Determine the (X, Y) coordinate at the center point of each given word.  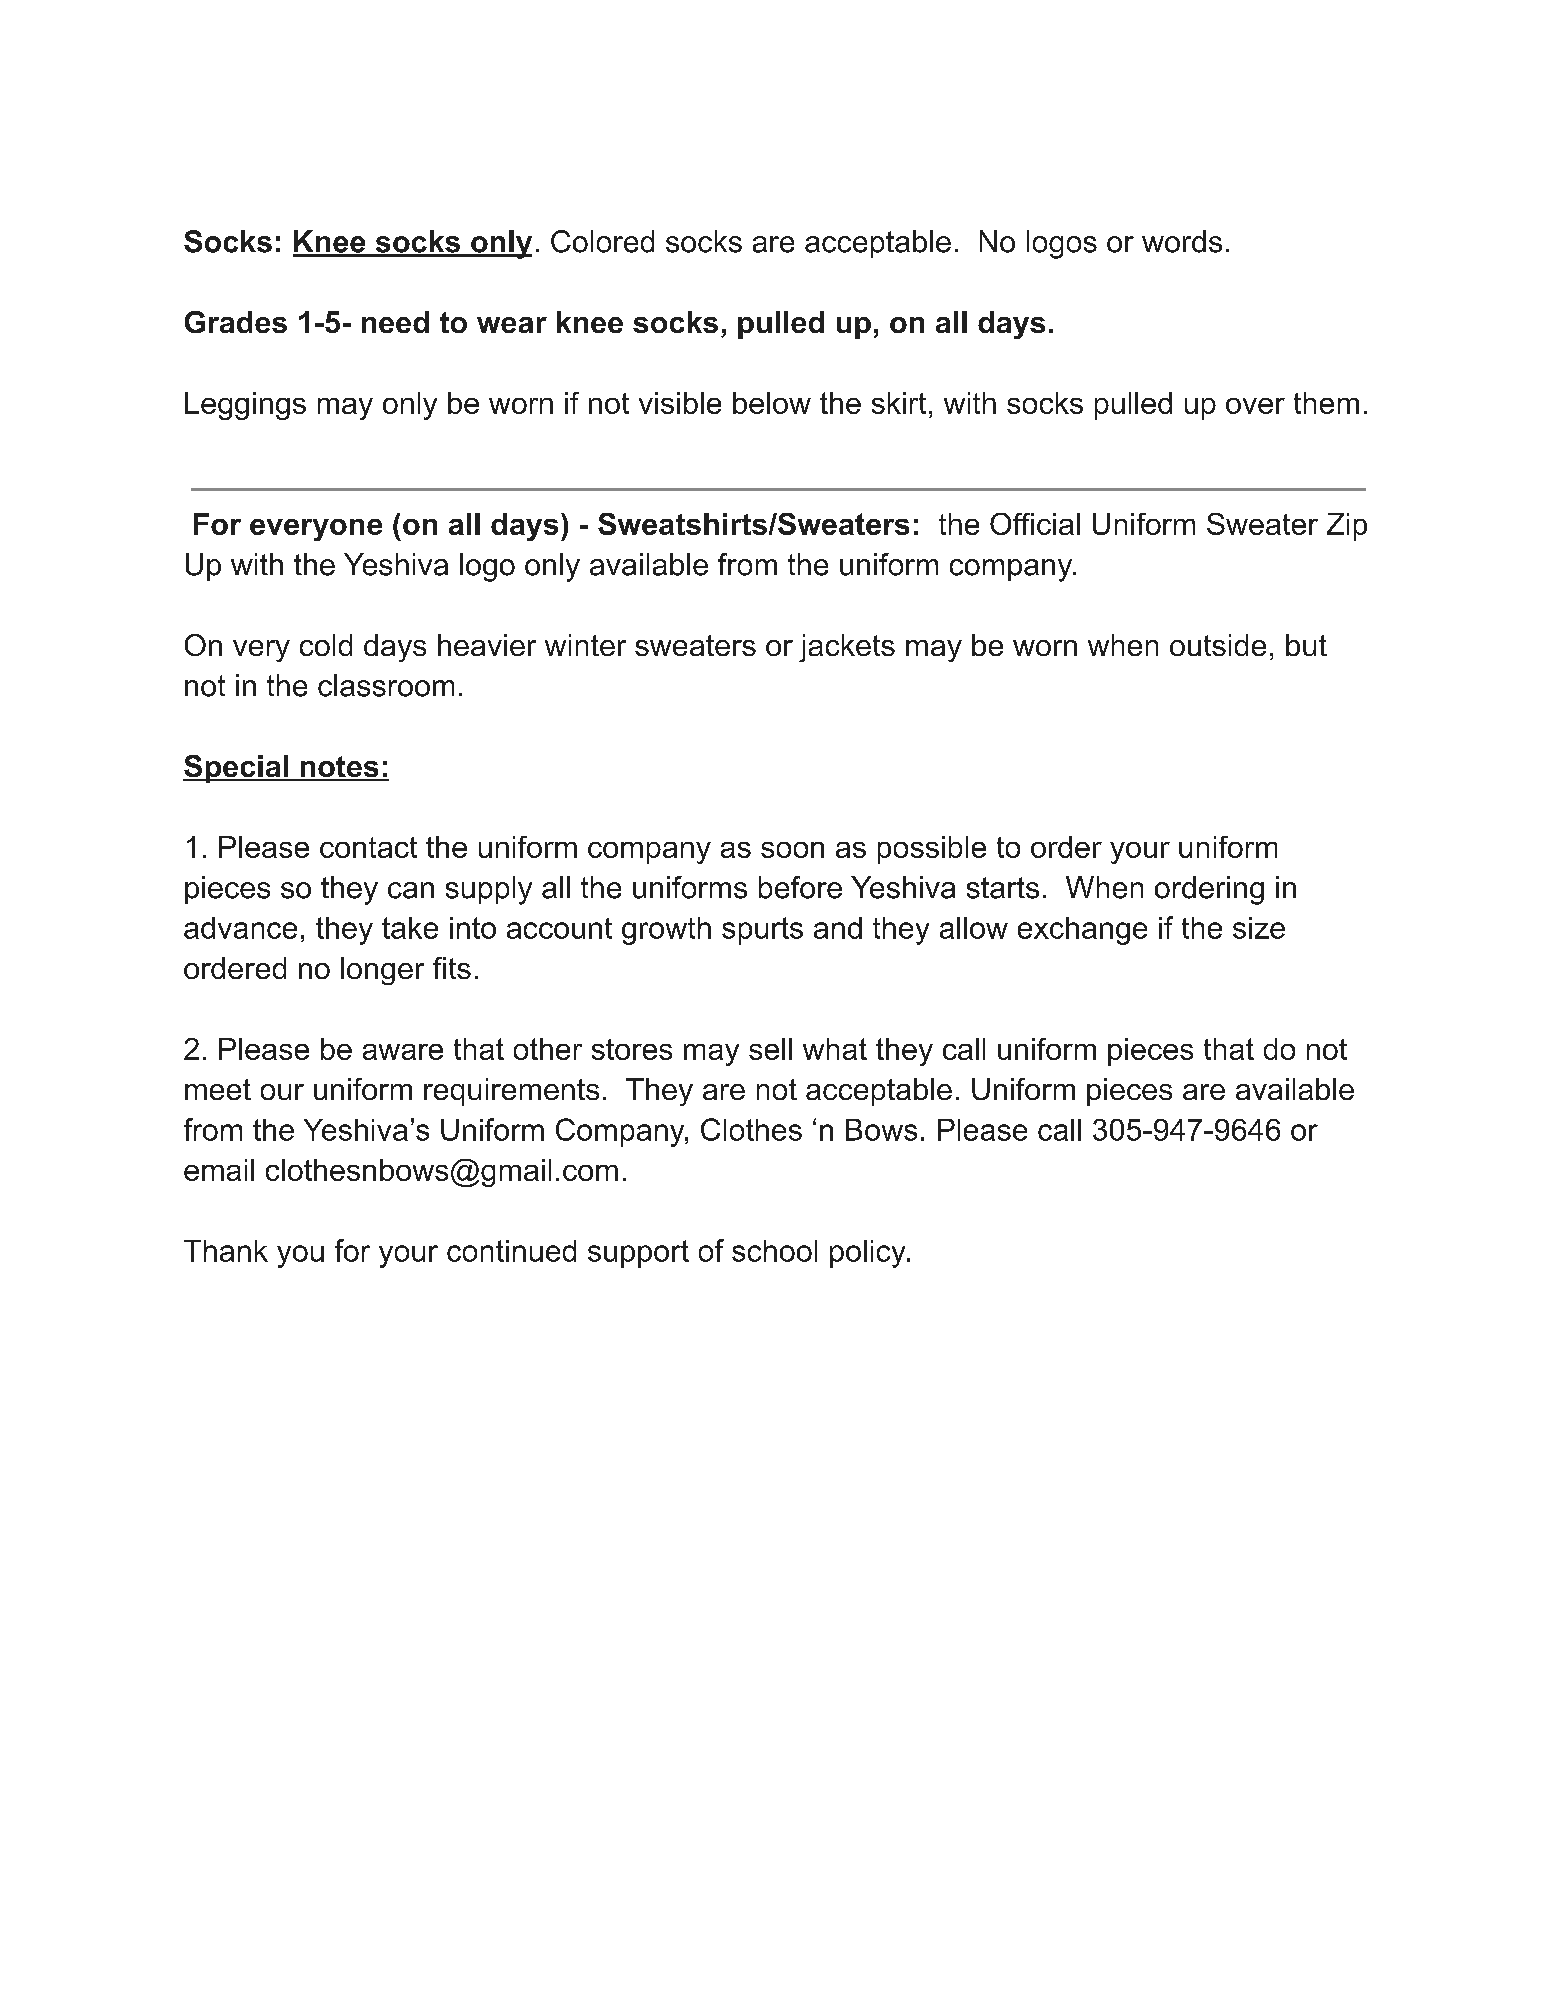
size (1259, 928)
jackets (847, 648)
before (800, 887)
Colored (602, 241)
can (411, 890)
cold (326, 645)
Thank (226, 1251)
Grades (236, 322)
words (1182, 241)
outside (1218, 645)
